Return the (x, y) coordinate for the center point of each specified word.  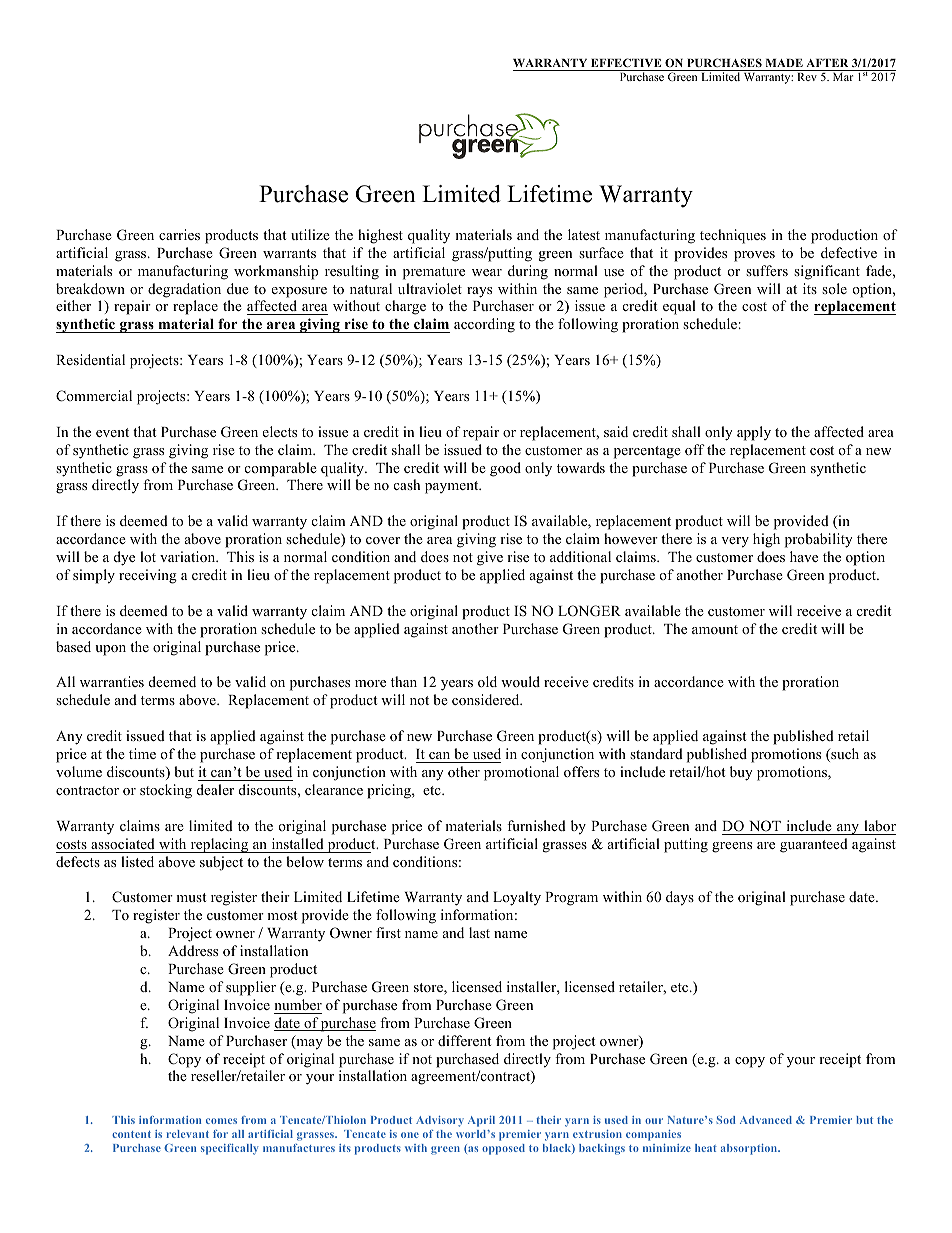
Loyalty (517, 898)
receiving (148, 576)
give (490, 558)
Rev (807, 77)
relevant (187, 1134)
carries (179, 234)
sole (834, 288)
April (481, 1121)
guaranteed (814, 845)
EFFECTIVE (626, 62)
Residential (90, 359)
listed (137, 861)
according (484, 325)
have (804, 556)
